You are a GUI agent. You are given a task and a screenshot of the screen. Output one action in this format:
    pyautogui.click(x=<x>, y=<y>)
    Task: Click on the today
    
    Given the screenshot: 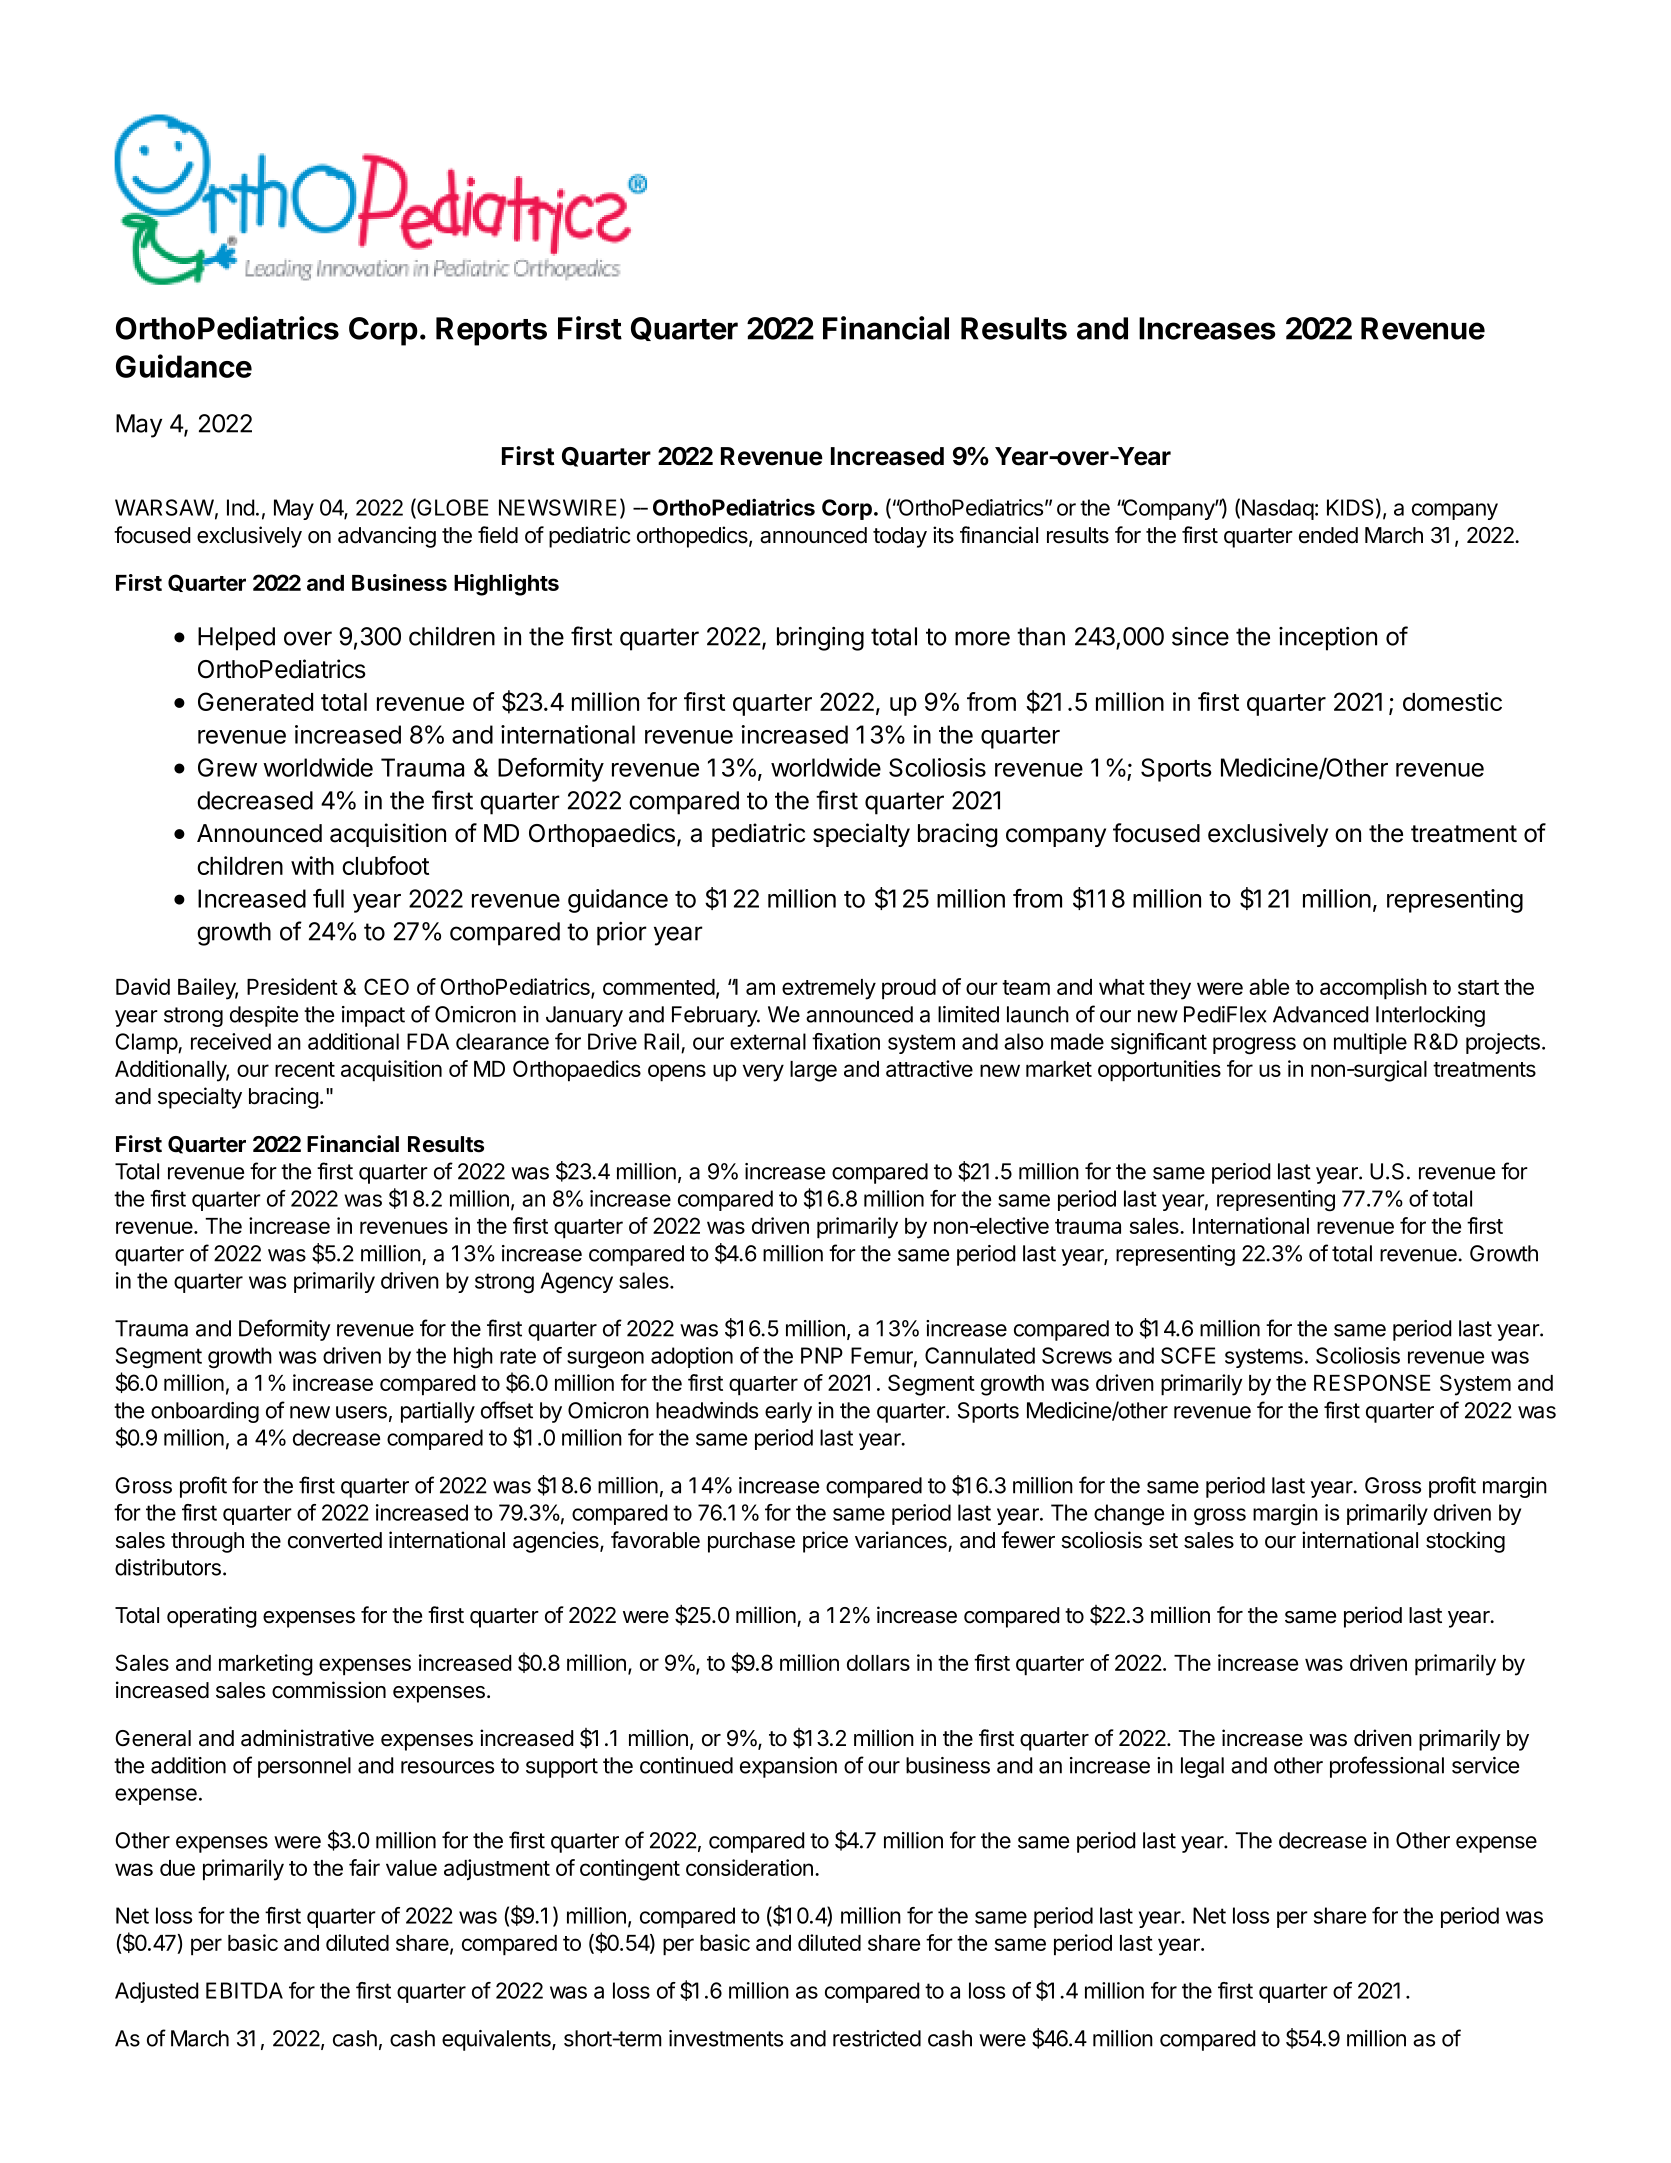 What is the action you would take?
    pyautogui.click(x=900, y=537)
